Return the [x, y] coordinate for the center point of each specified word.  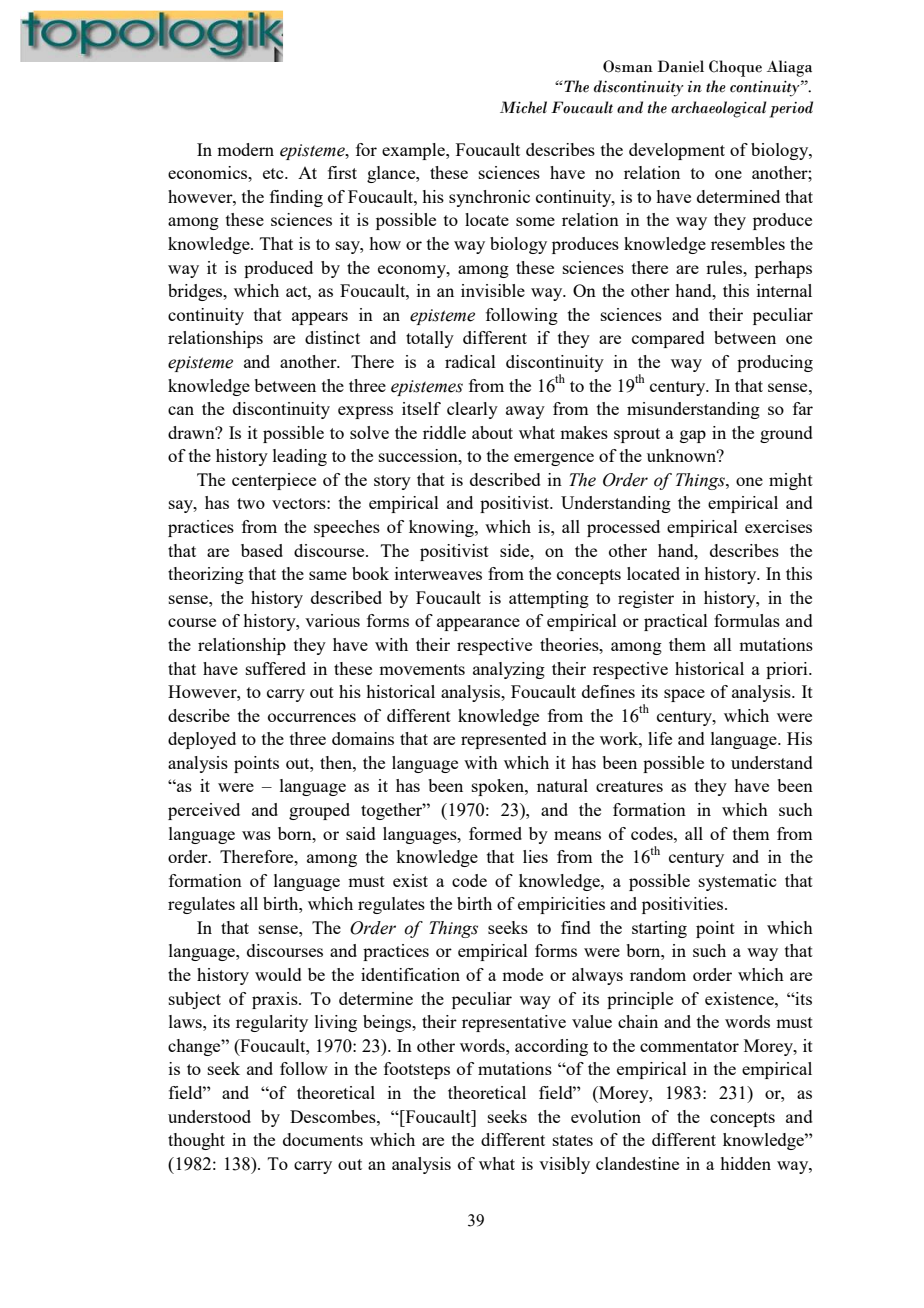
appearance [478, 624]
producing [775, 363]
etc [274, 173]
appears [320, 318]
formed [495, 833]
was [256, 835]
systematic [737, 882]
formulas [747, 620]
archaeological [719, 109]
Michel [523, 107]
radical [470, 361]
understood [209, 1116]
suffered [276, 668]
